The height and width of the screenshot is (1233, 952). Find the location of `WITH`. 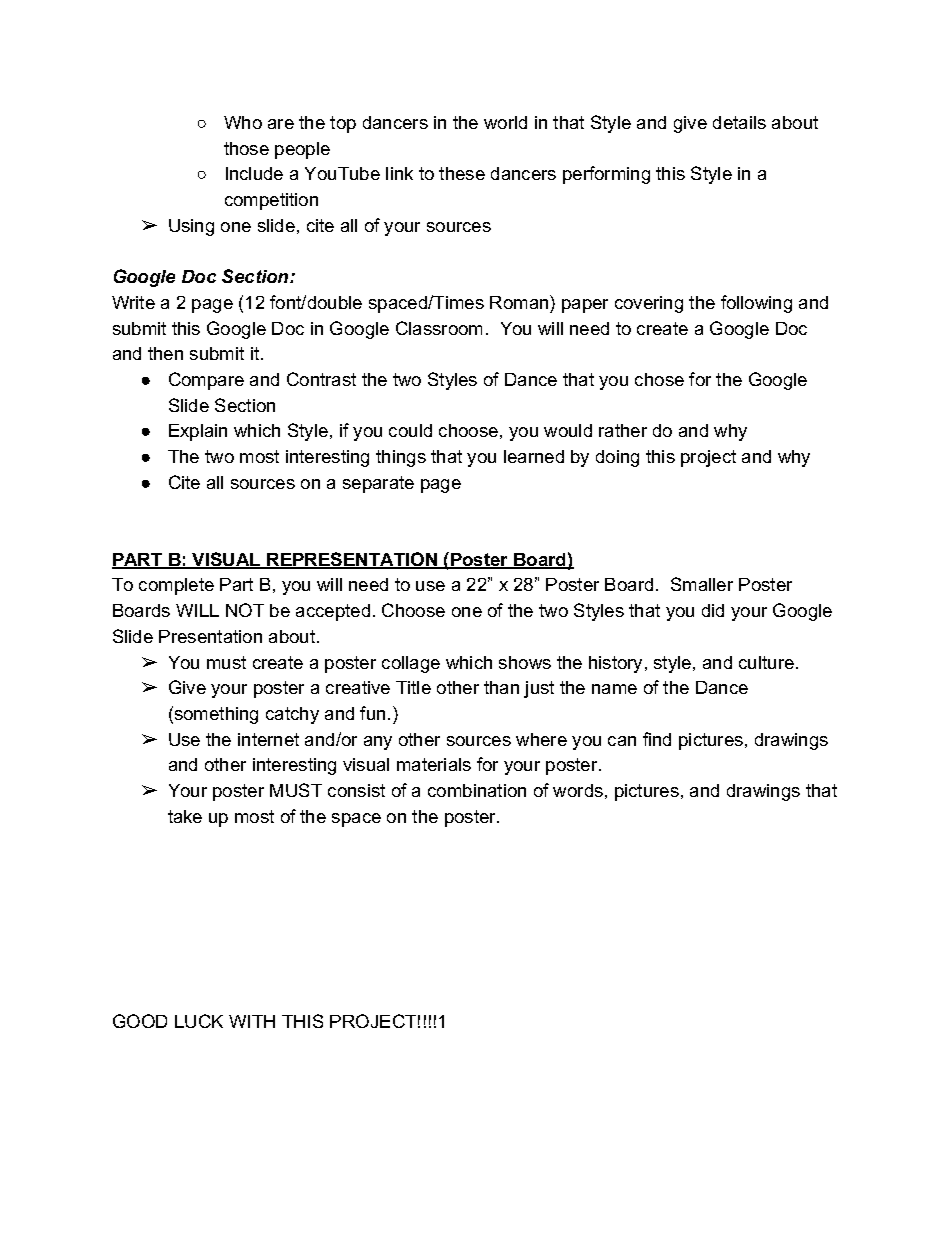

WITH is located at coordinates (252, 1021).
